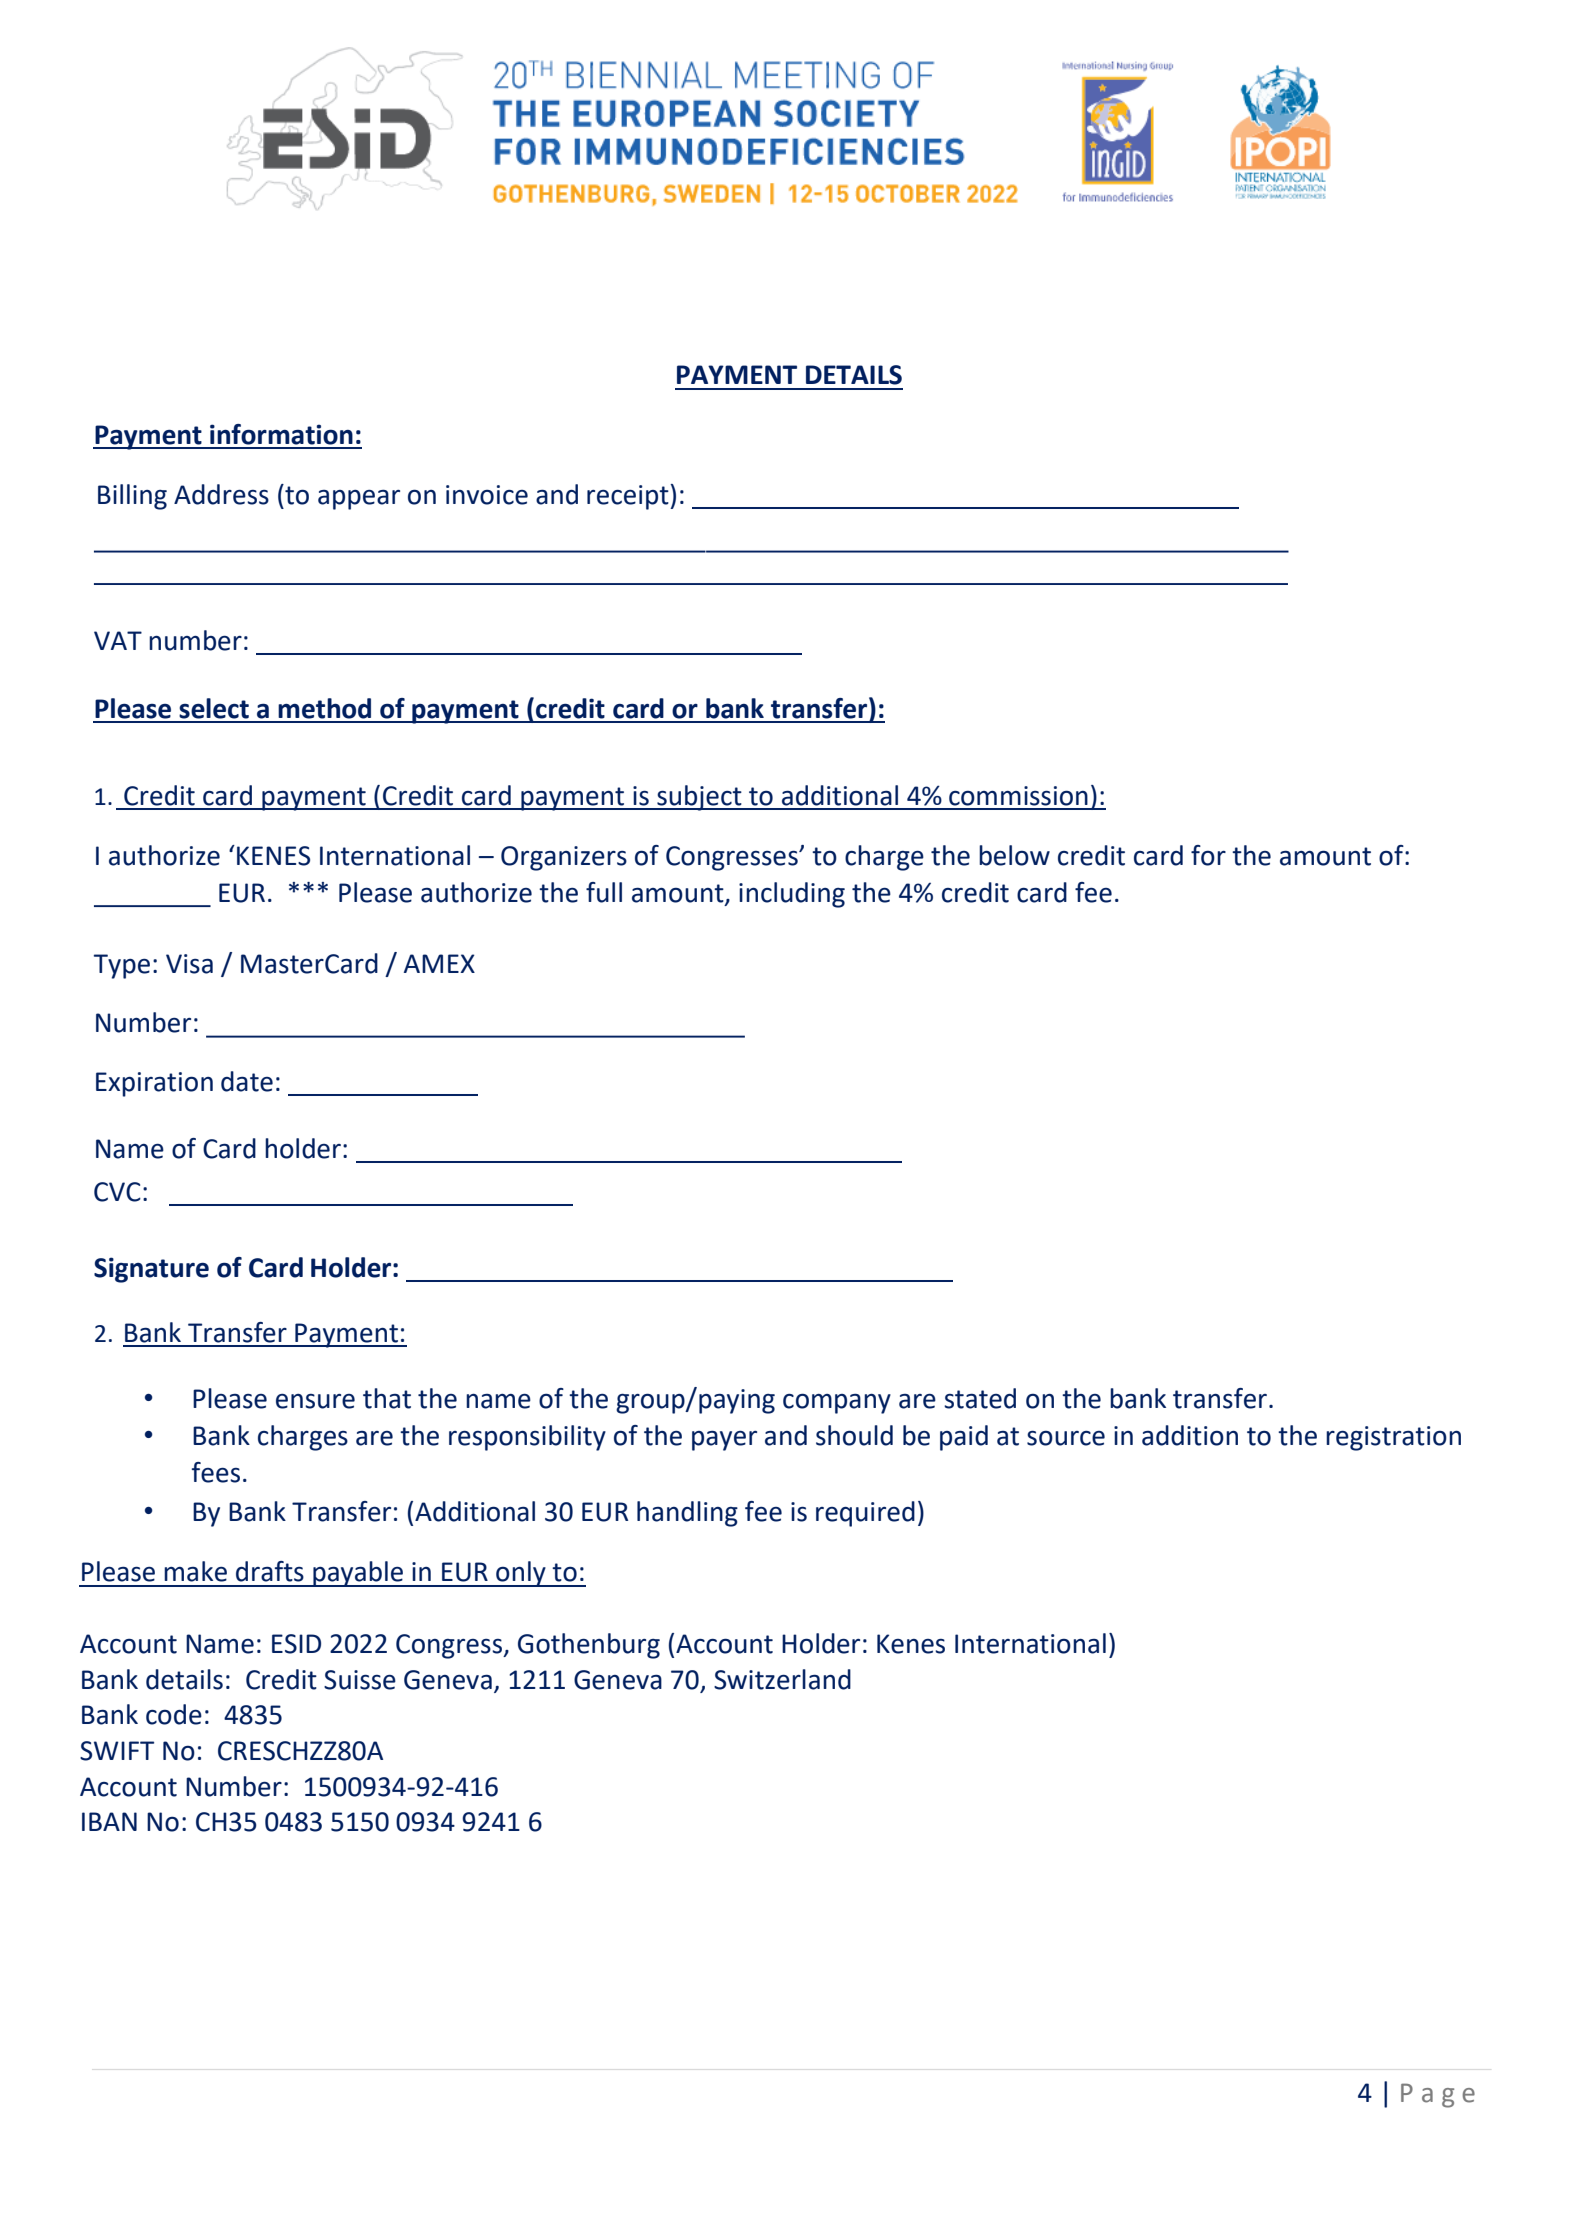 This image has width=1584, height=2240. Describe the element at coordinates (221, 494) in the image. I see `Address` at that location.
